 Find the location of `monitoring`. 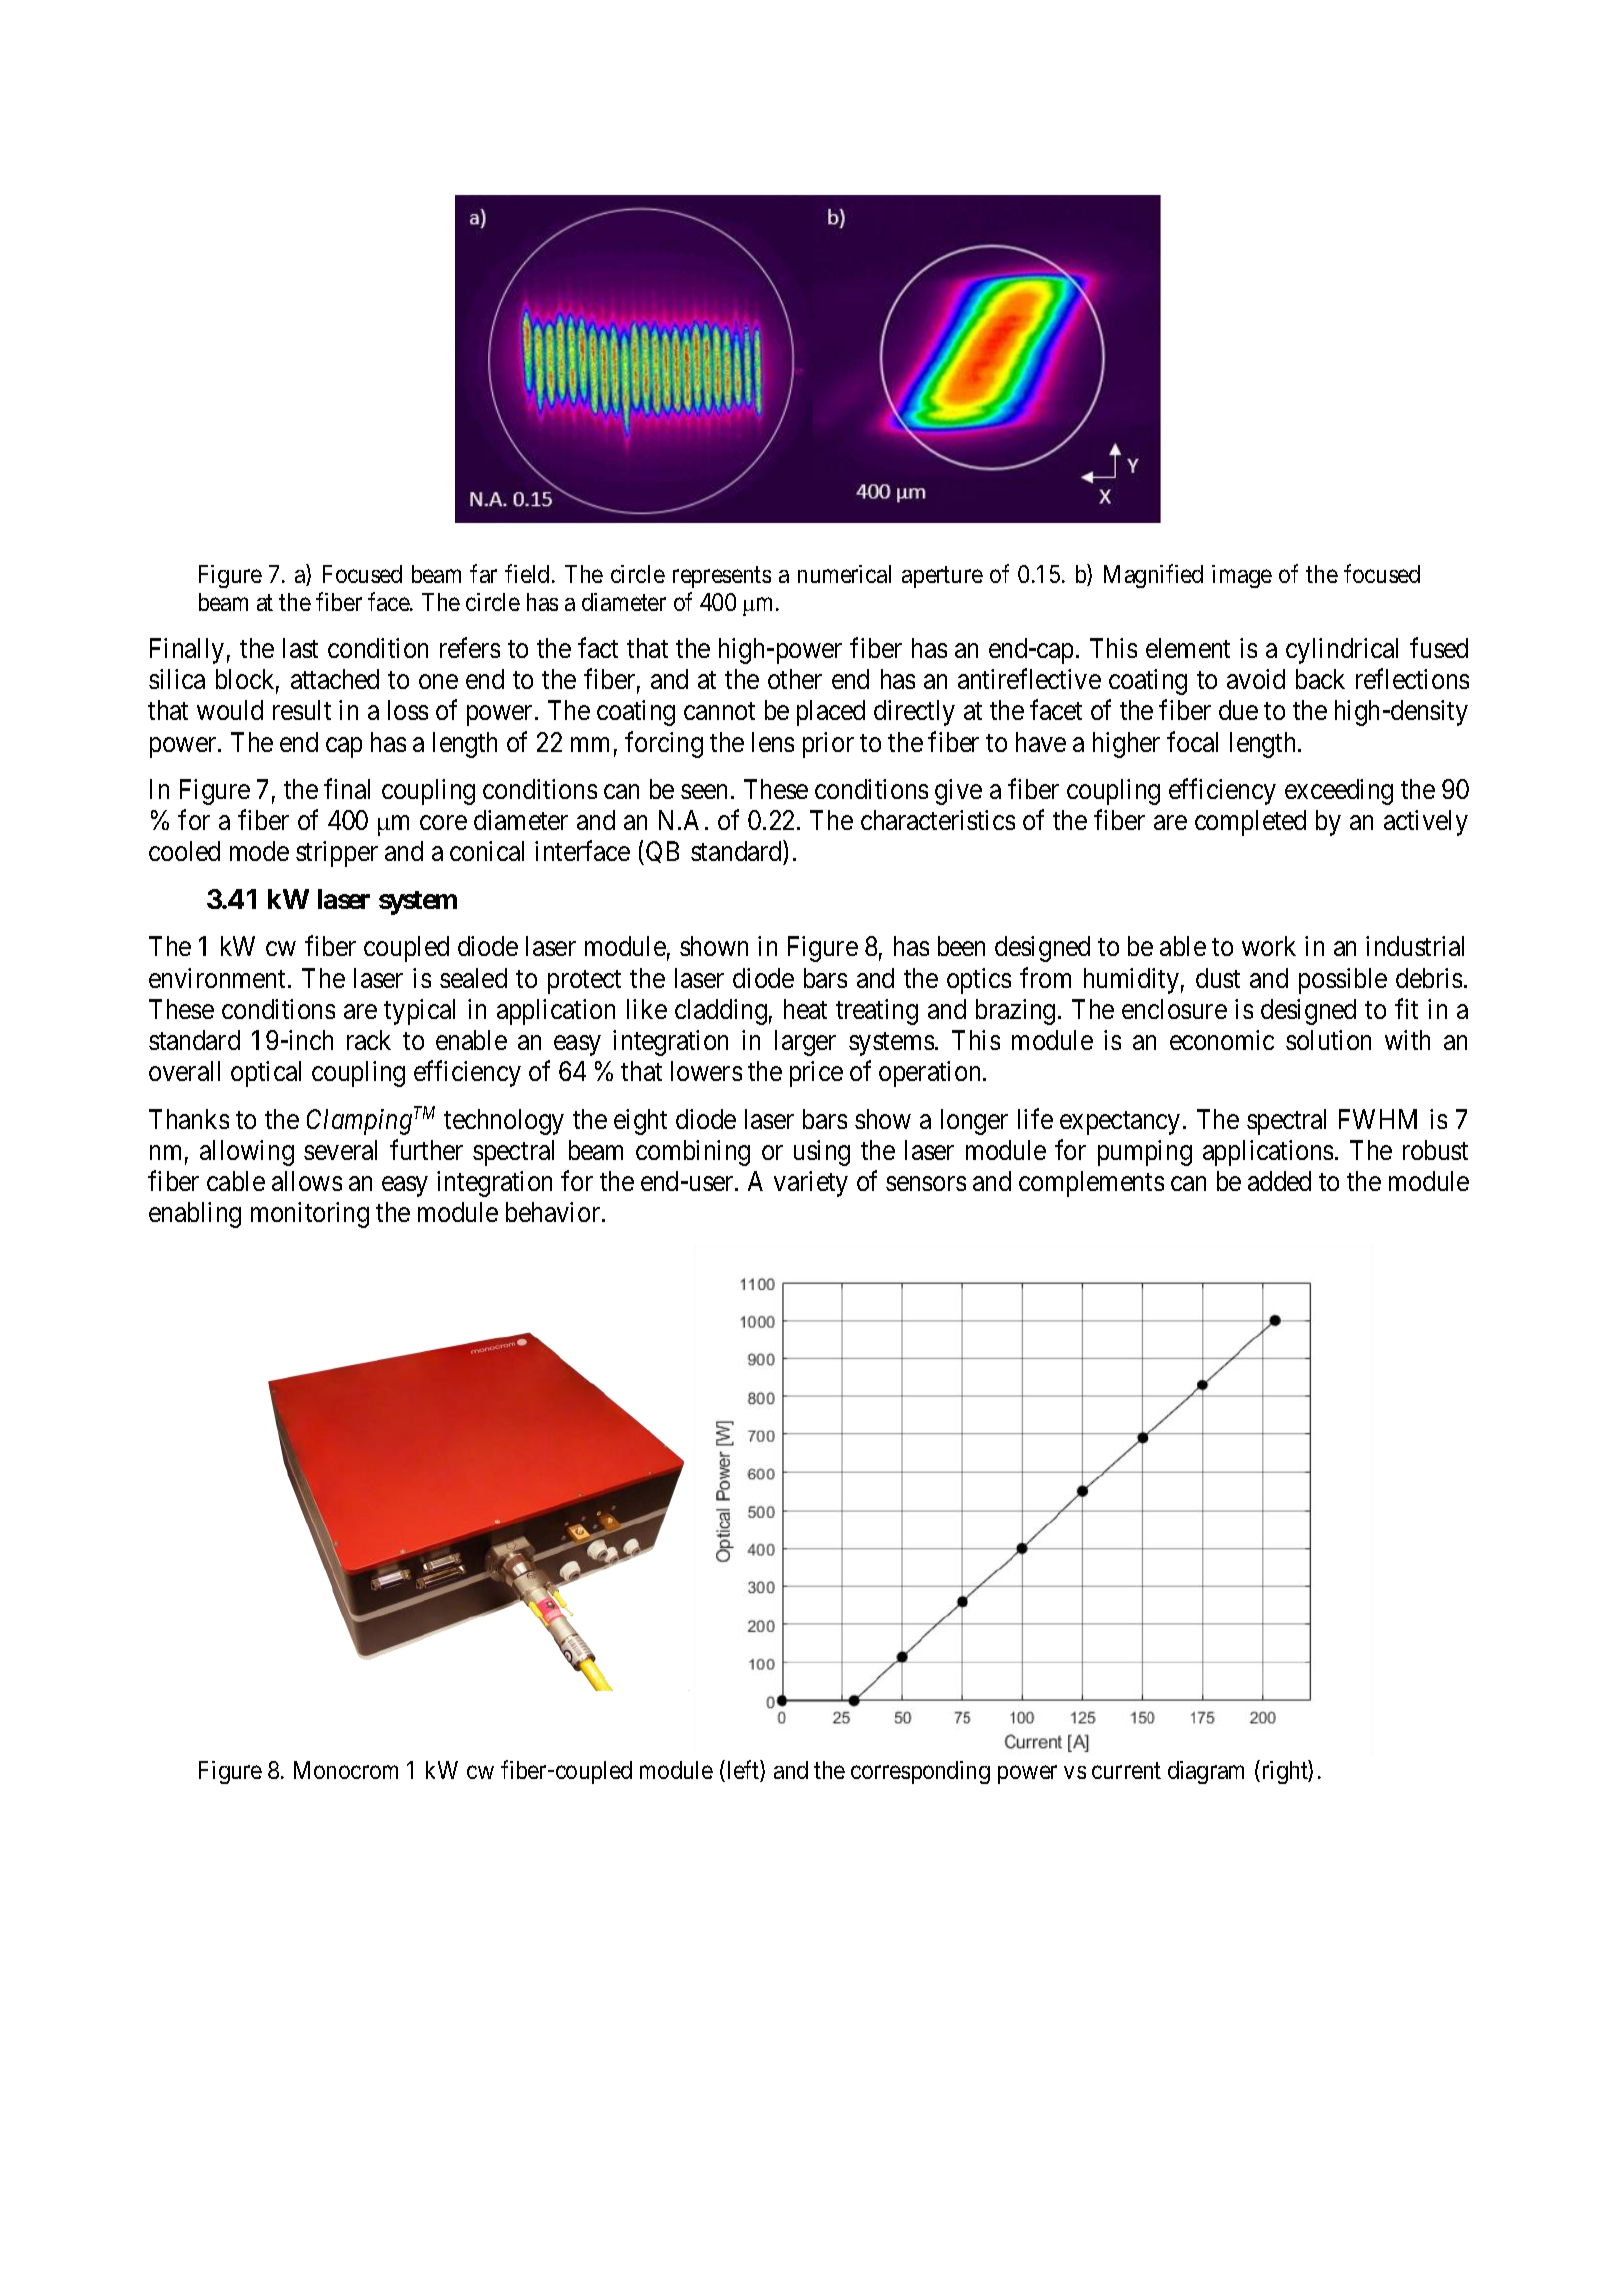

monitoring is located at coordinates (310, 1215).
